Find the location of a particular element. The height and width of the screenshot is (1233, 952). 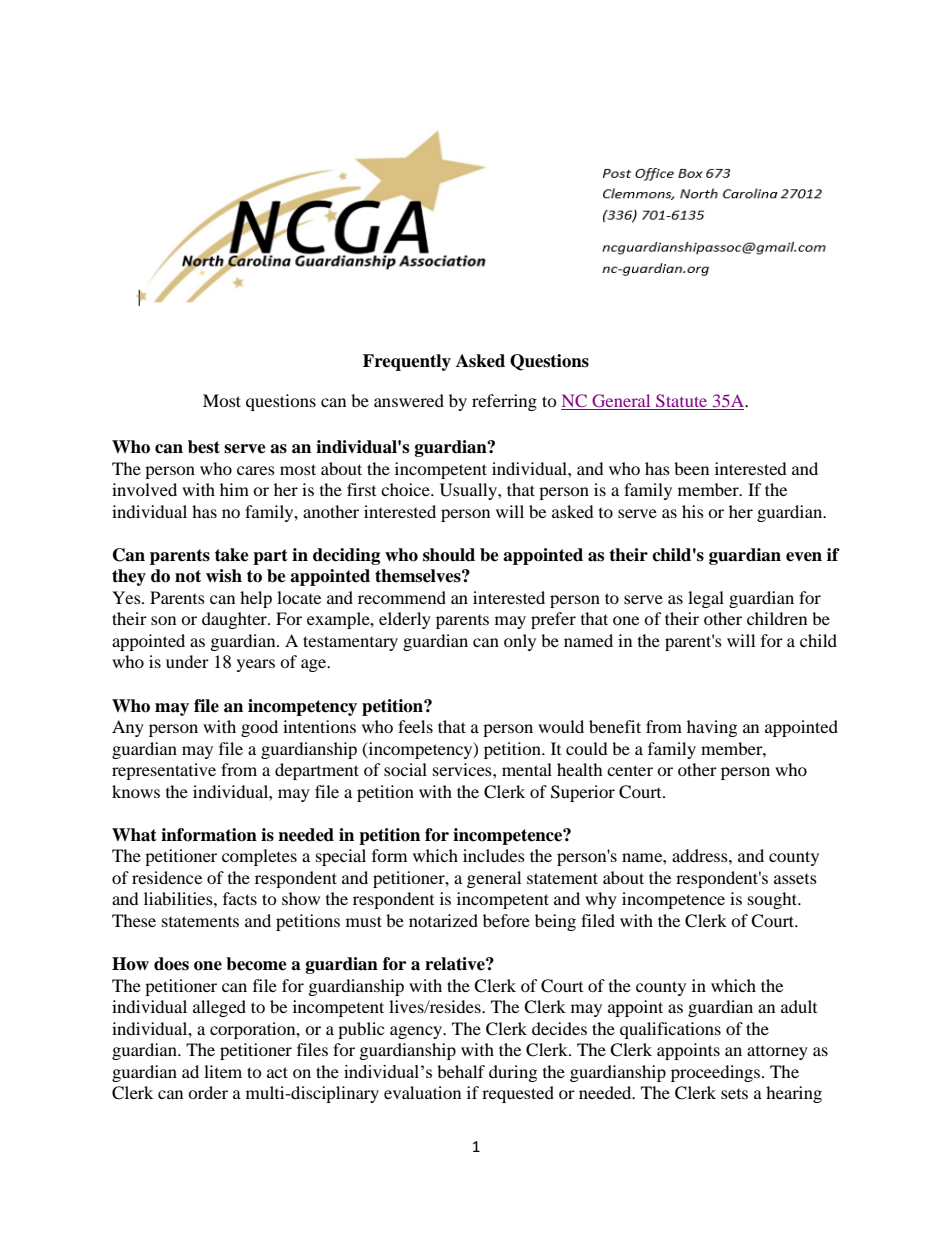

sought is located at coordinates (774, 900).
